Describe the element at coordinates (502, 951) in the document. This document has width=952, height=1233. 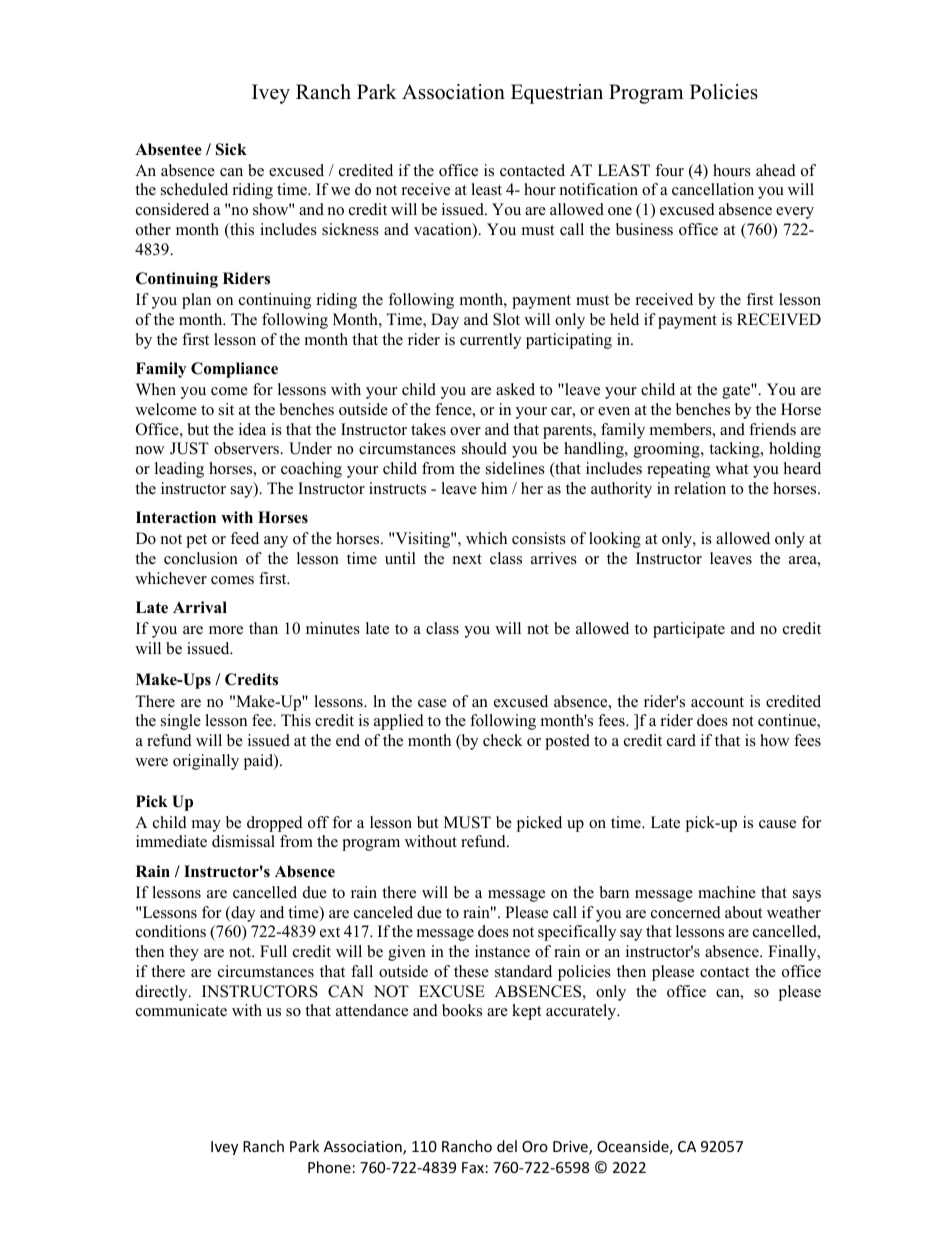
I see `instance` at that location.
